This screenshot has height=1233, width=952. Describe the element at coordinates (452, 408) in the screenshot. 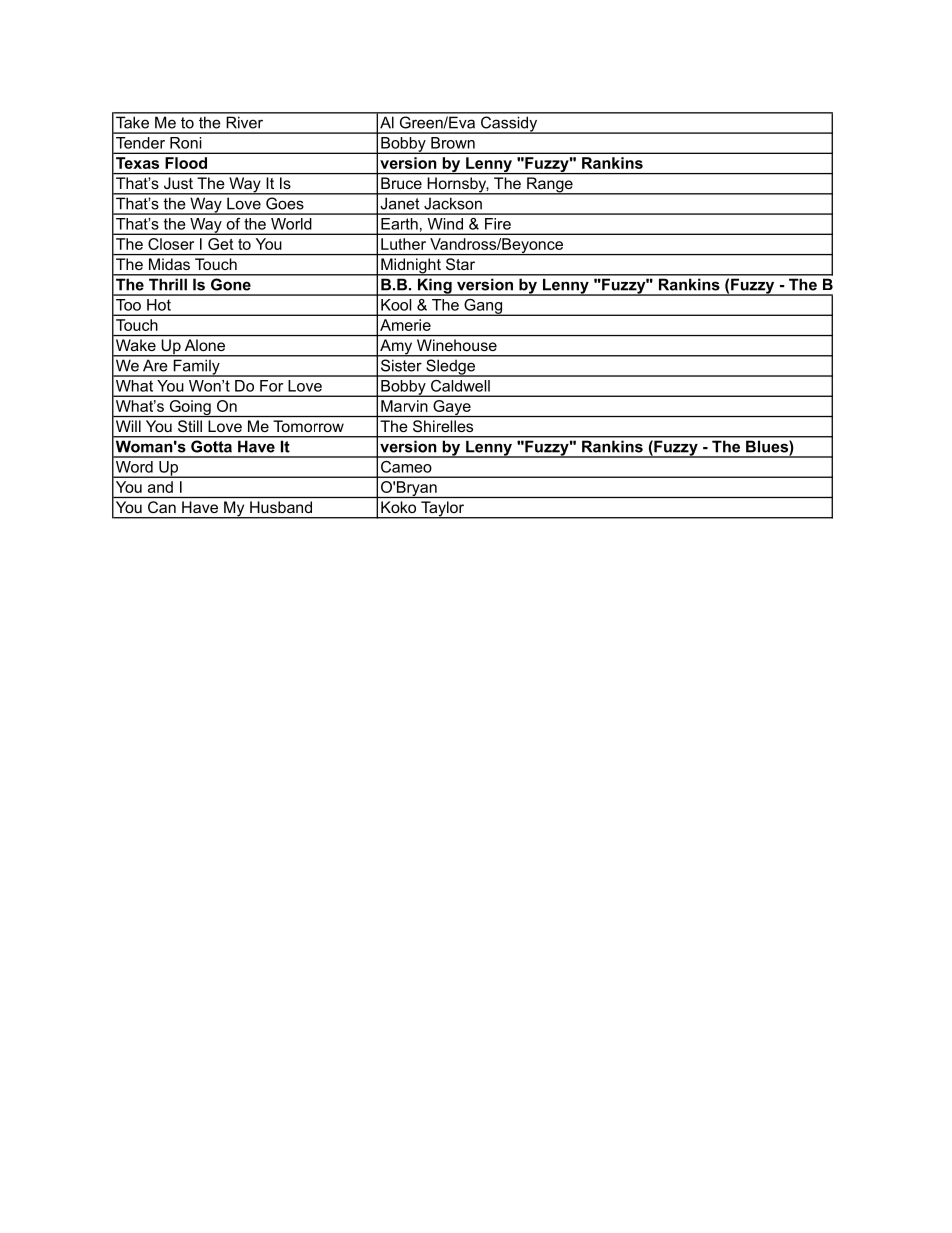

I see `Gaye` at that location.
